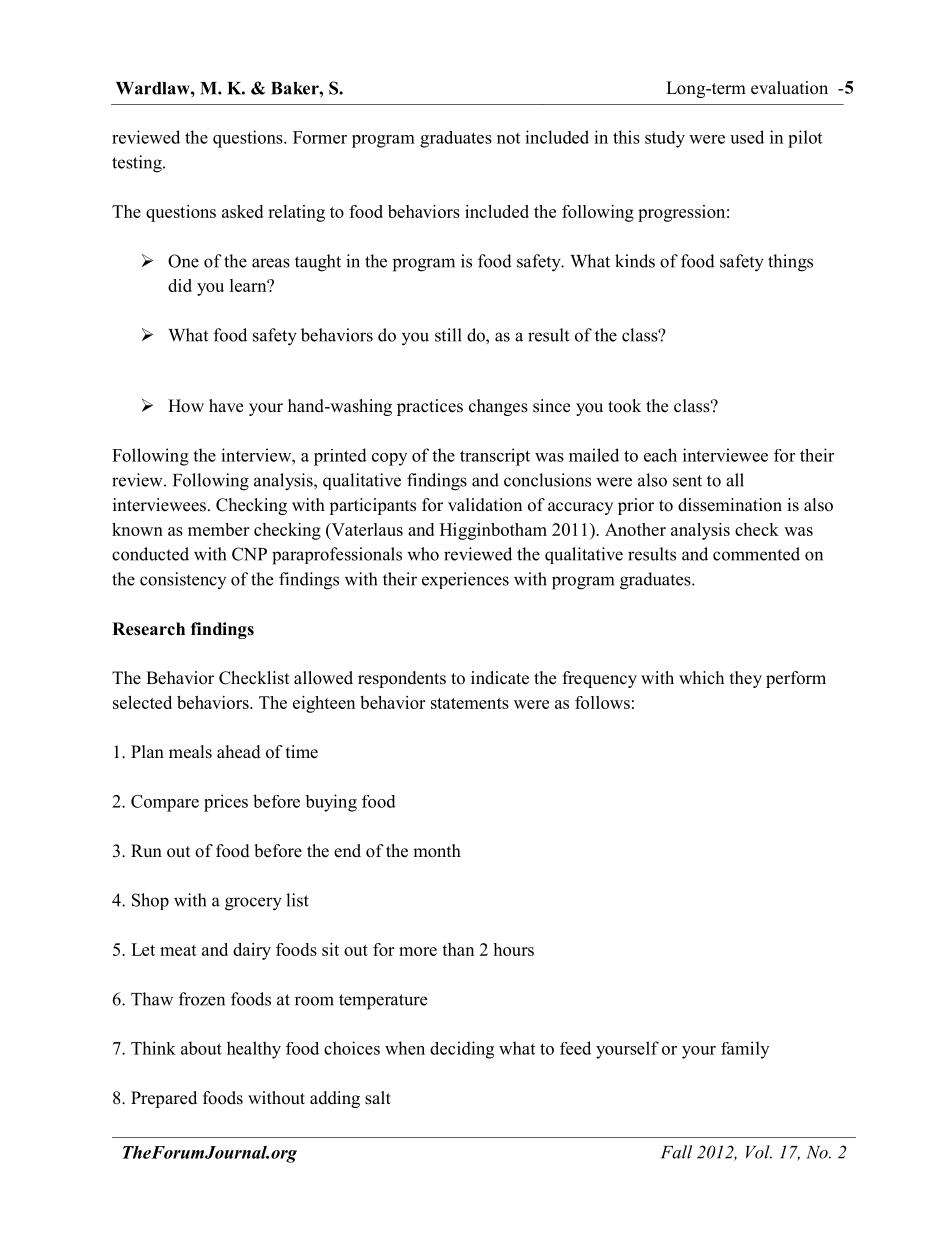 The image size is (952, 1233). What do you see at coordinates (226, 406) in the screenshot?
I see `have` at bounding box center [226, 406].
